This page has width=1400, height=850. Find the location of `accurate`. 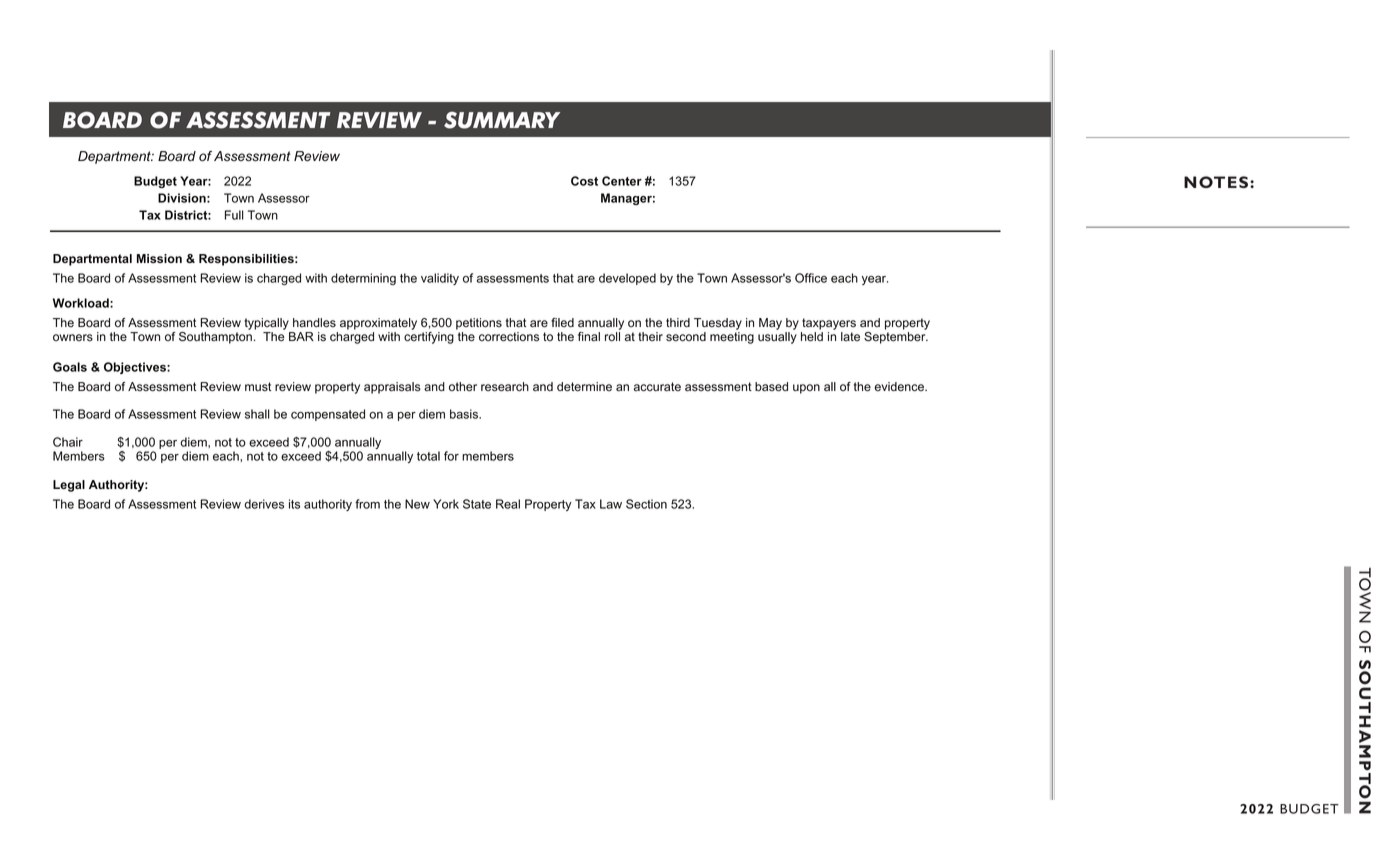

accurate is located at coordinates (657, 387).
